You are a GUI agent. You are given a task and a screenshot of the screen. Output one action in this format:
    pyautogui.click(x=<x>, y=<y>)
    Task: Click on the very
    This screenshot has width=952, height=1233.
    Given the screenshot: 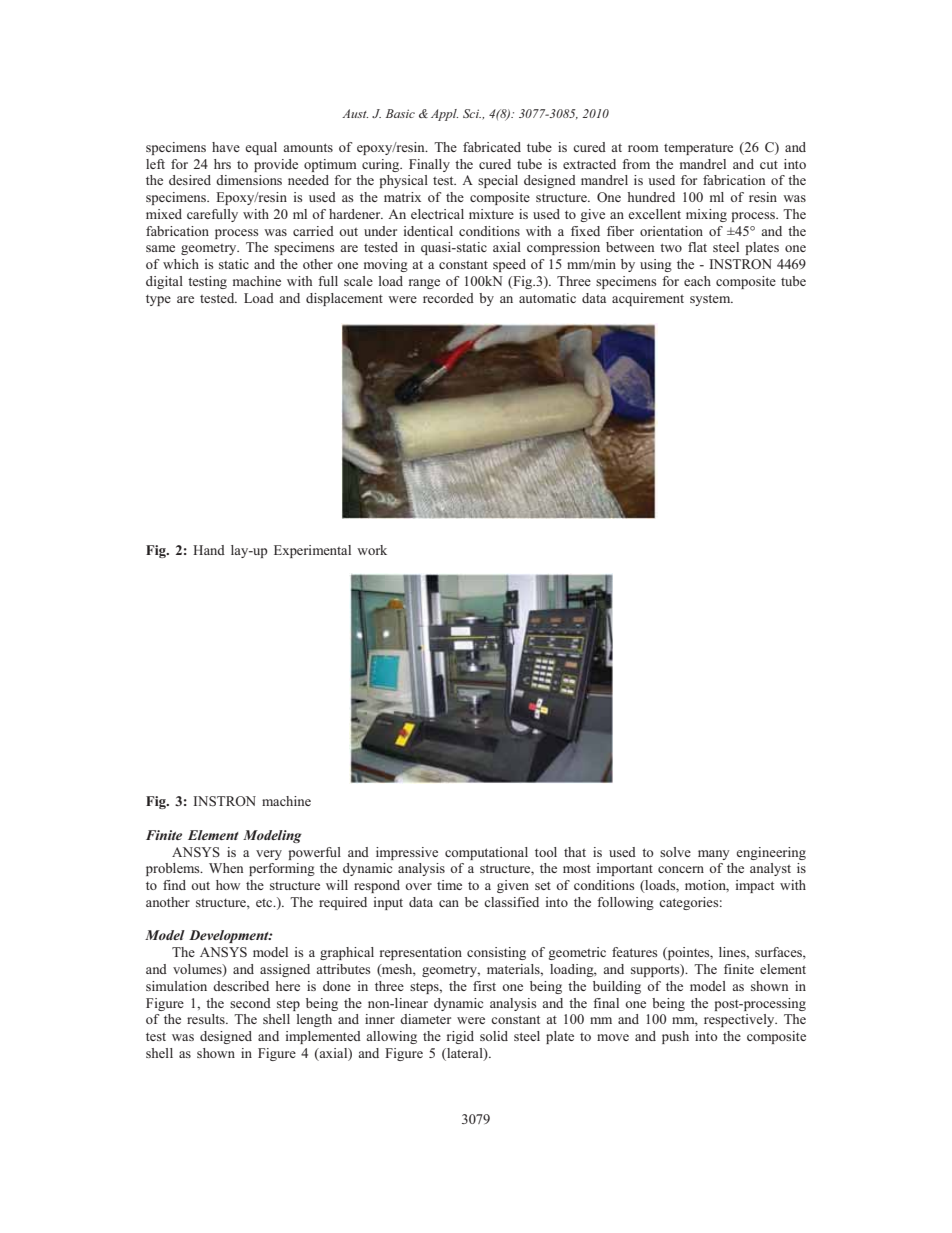 What is the action you would take?
    pyautogui.click(x=269, y=855)
